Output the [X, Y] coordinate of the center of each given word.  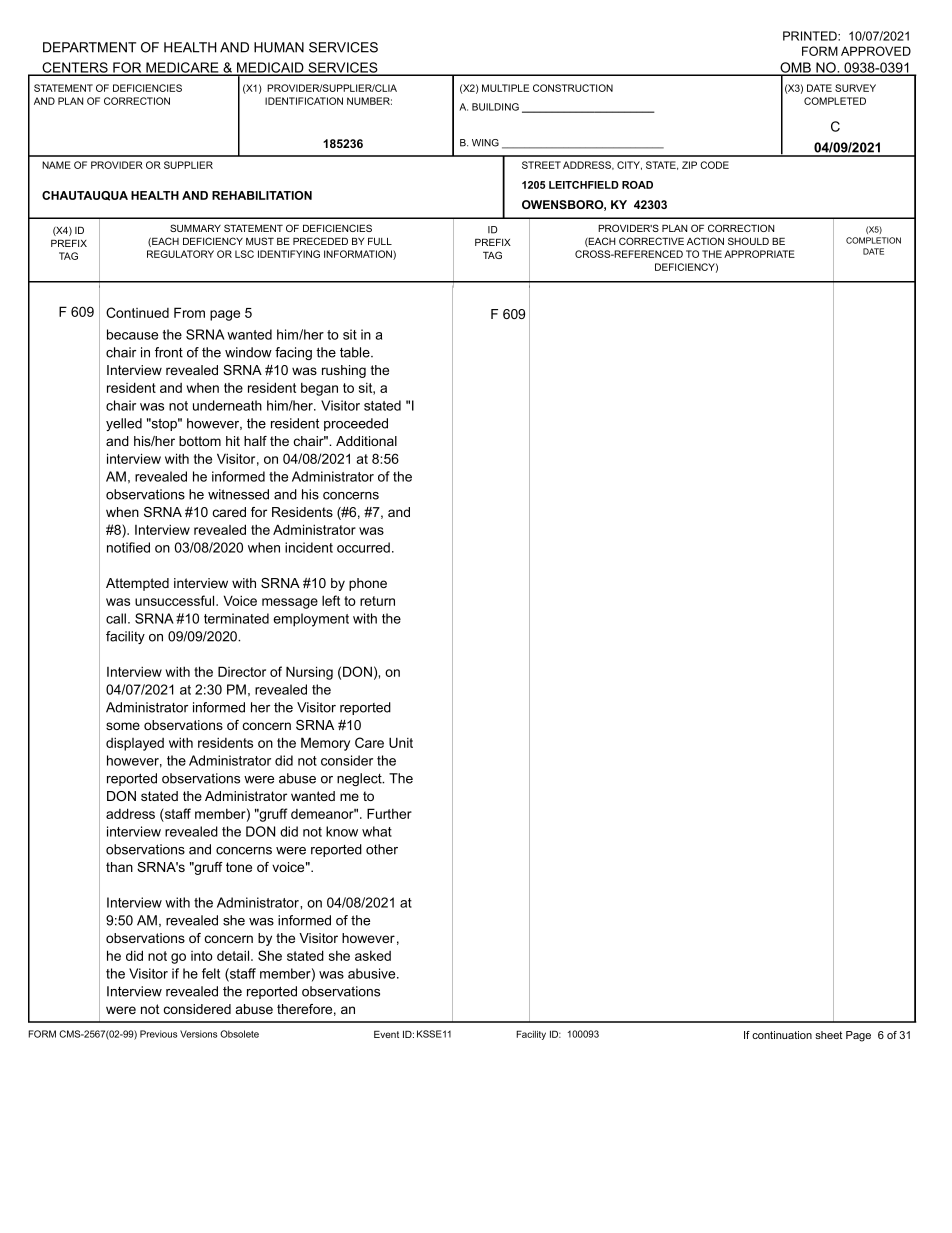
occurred [363, 547]
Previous [158, 1034]
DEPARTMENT [89, 47]
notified [128, 547]
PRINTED [811, 36]
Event [386, 1034]
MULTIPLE [505, 88]
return [377, 601]
